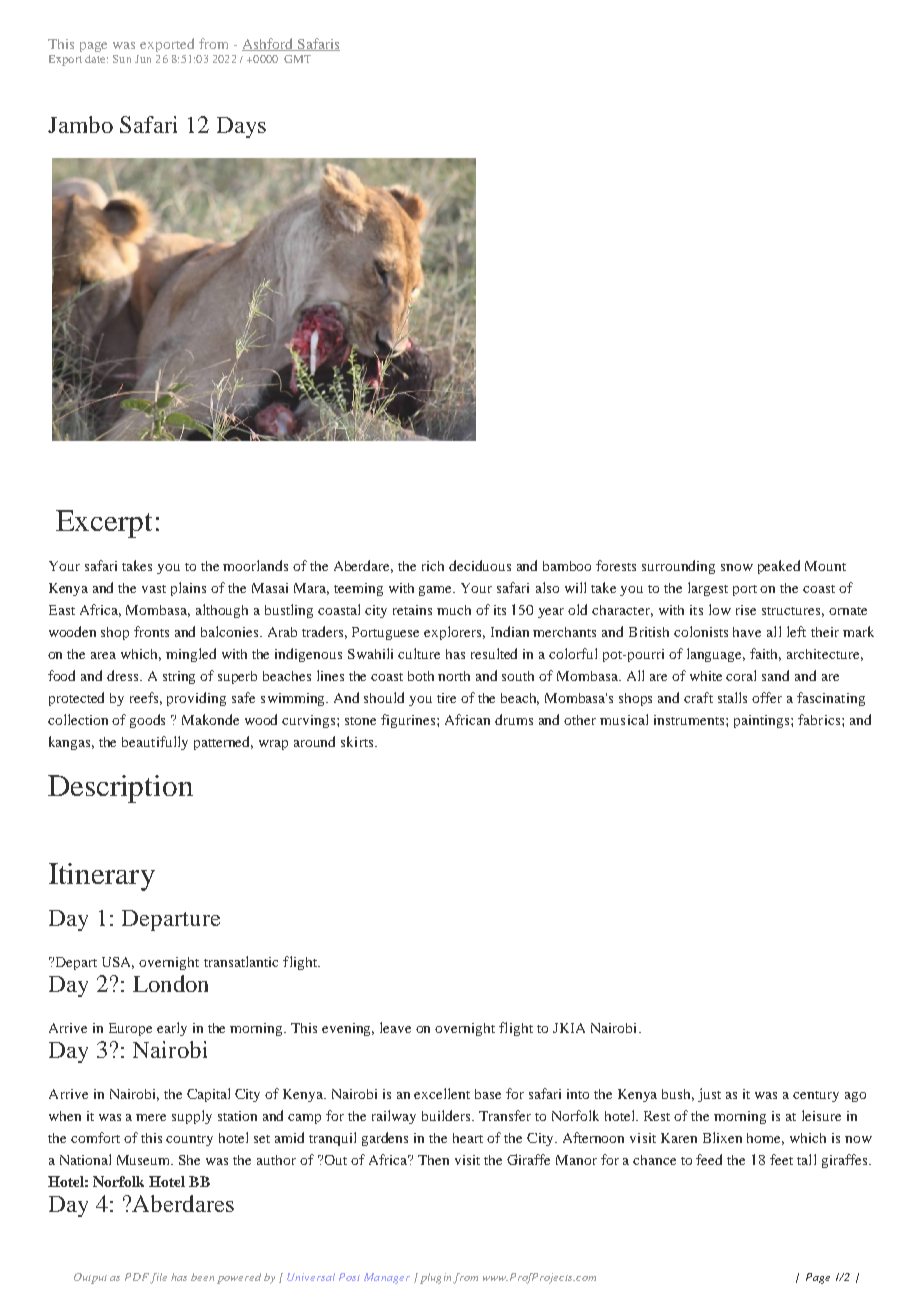  I want to click on file, so click(158, 1278).
